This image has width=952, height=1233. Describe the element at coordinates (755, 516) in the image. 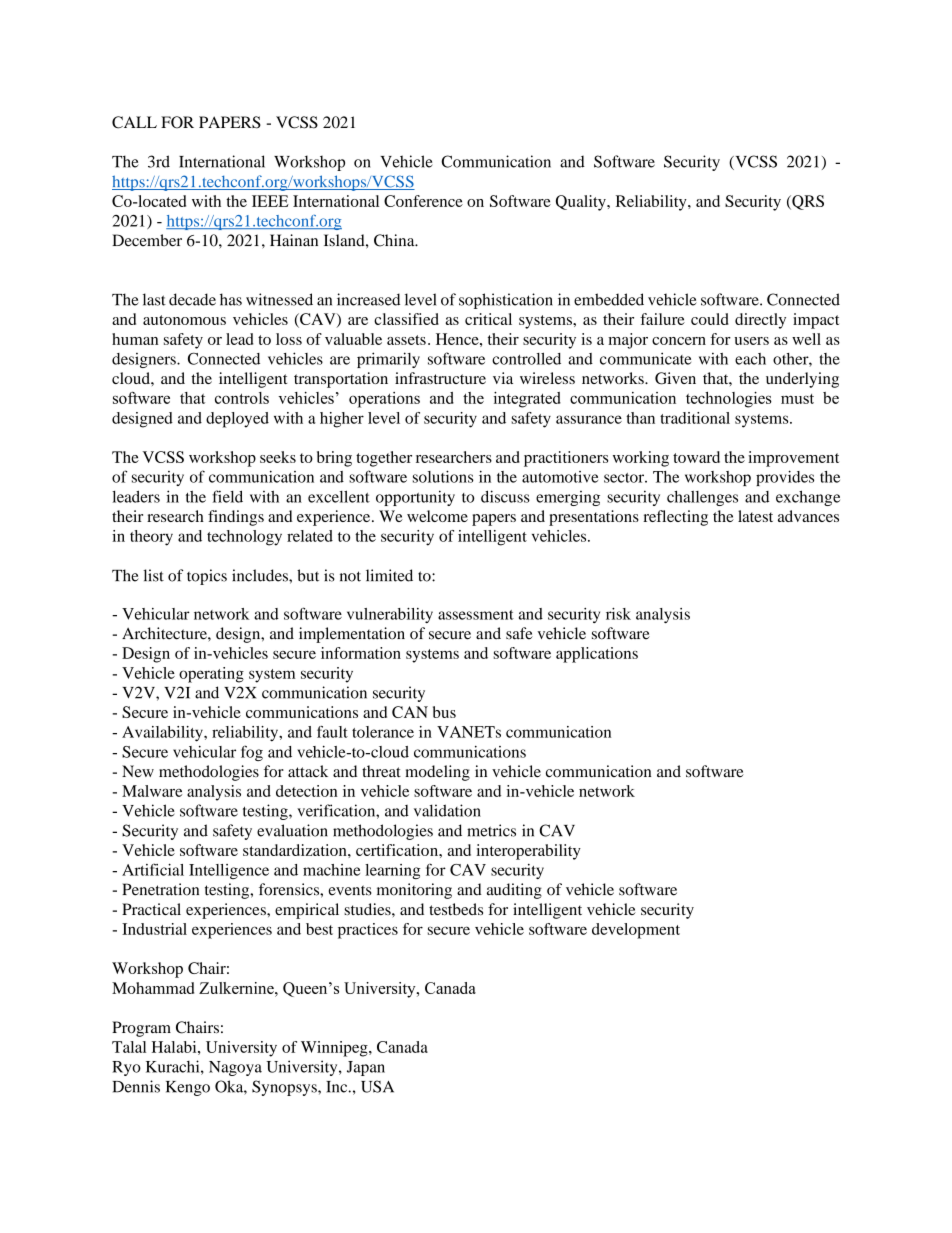

I see `latest` at that location.
